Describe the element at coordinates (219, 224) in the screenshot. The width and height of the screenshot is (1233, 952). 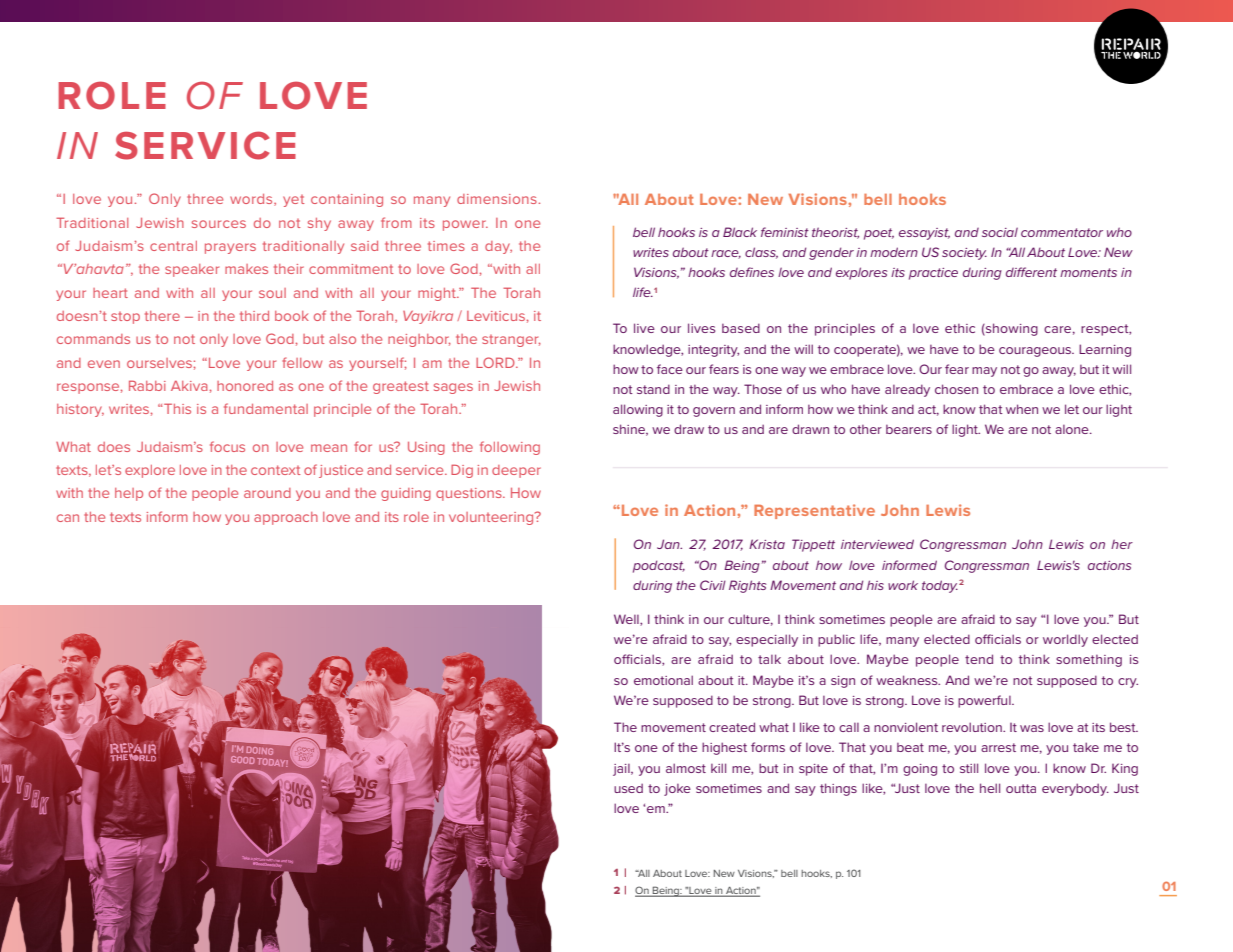
I see `sources` at that location.
